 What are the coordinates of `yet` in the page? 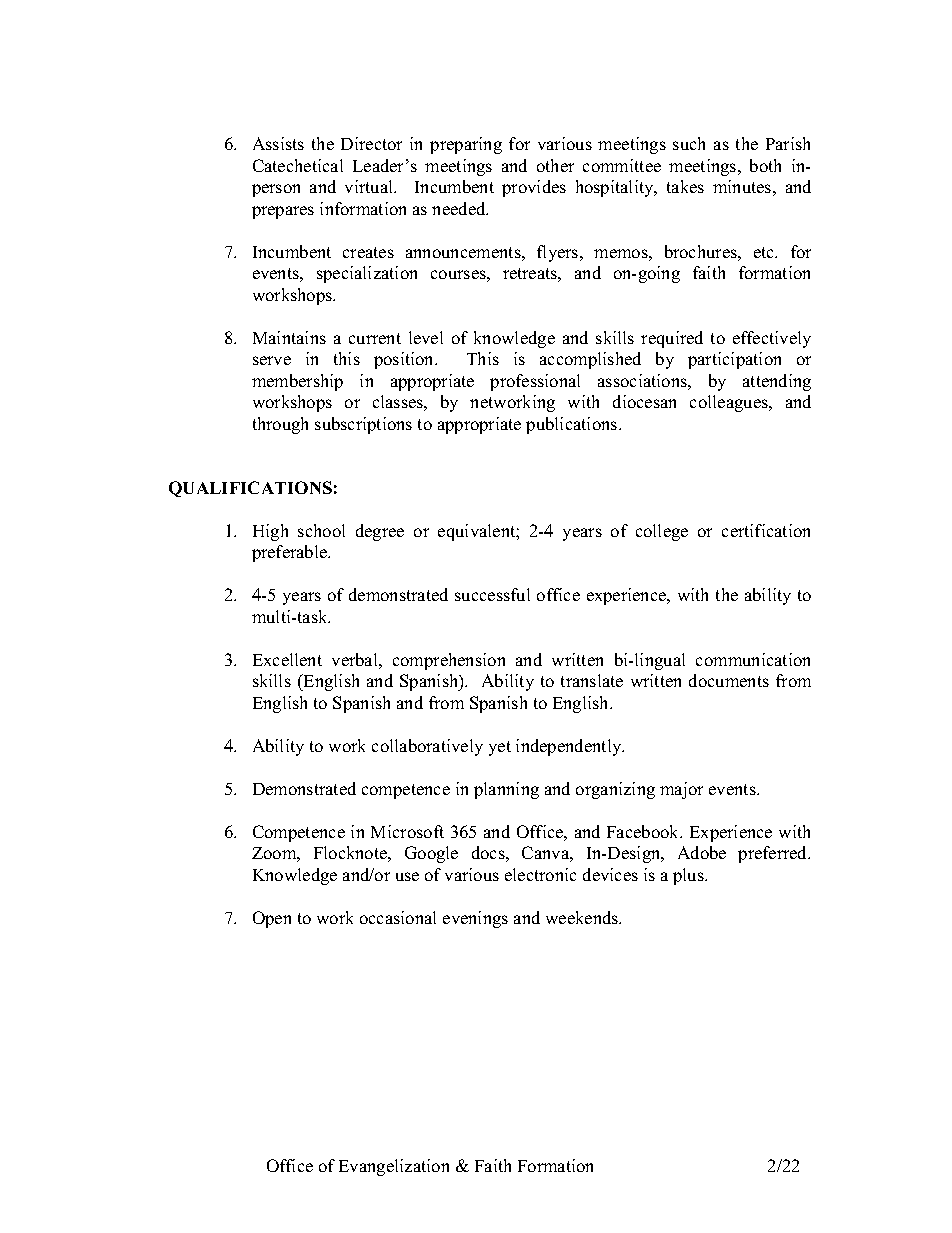 It's located at (500, 748).
